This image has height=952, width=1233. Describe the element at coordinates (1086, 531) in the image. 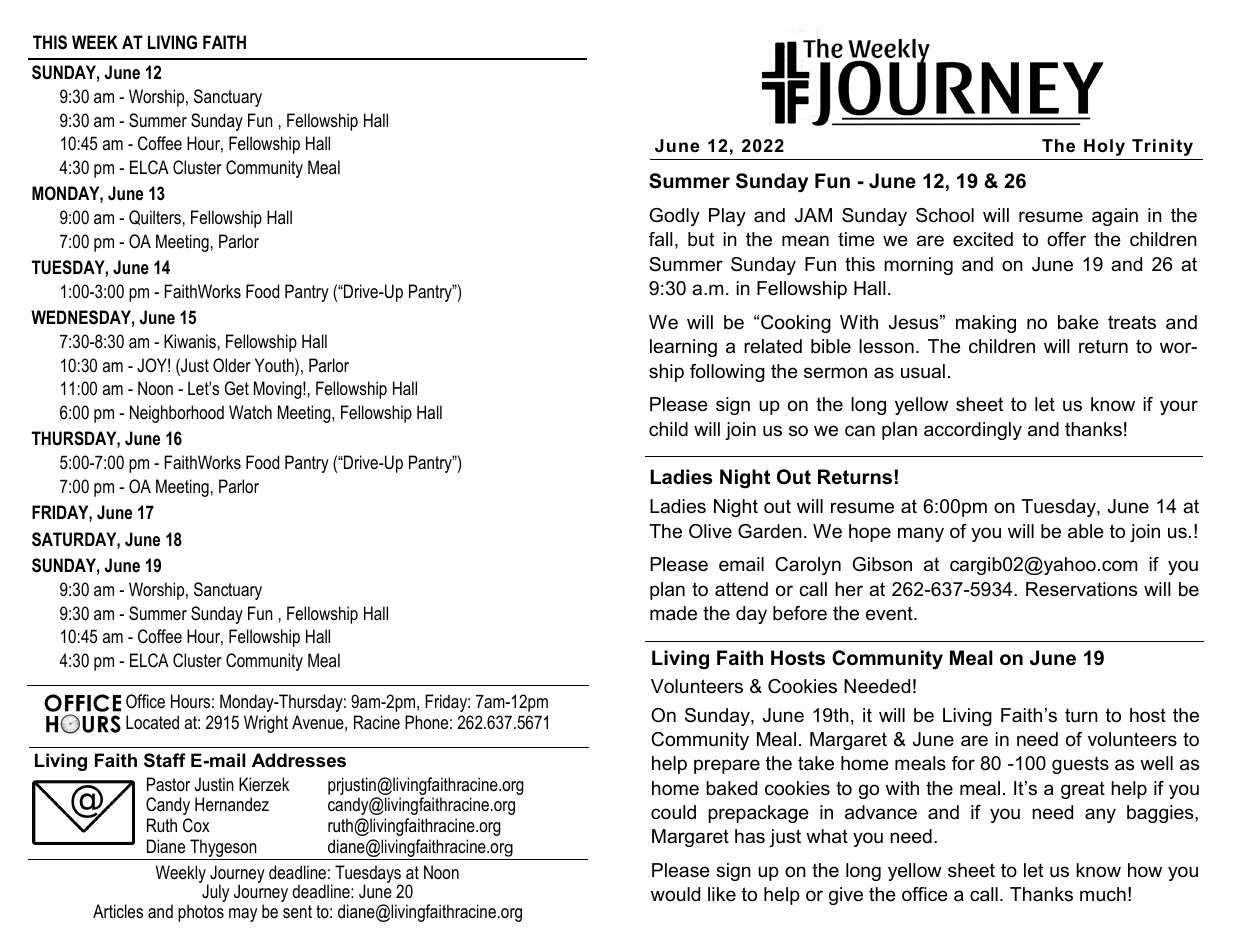

I see `able` at that location.
